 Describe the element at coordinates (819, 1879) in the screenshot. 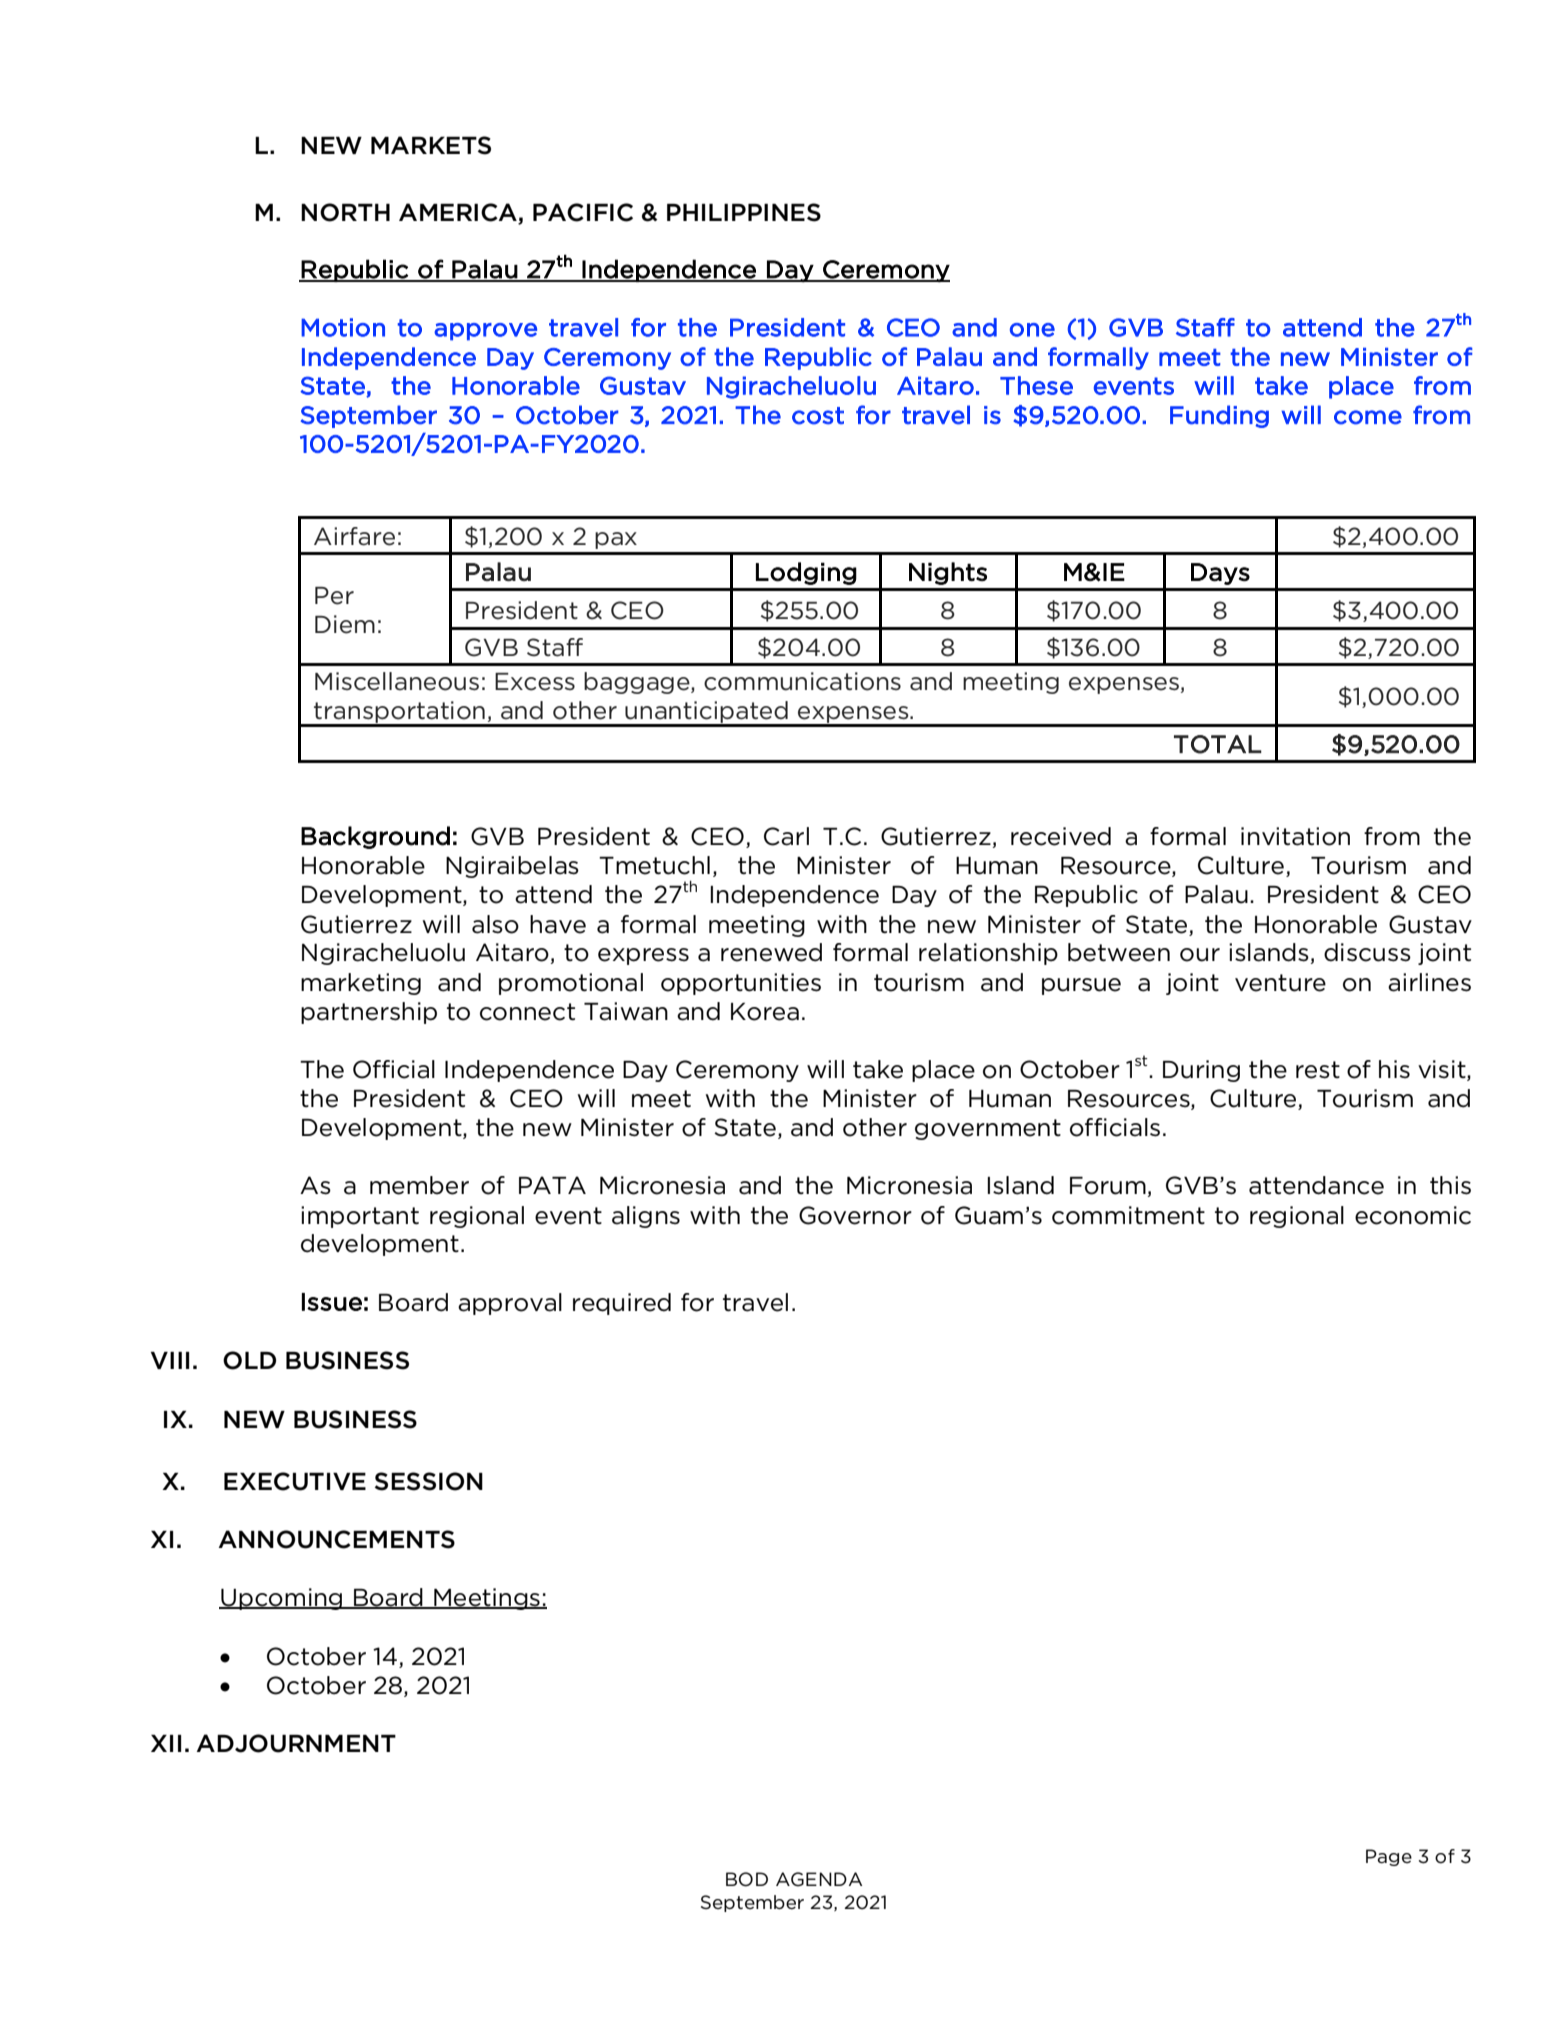

I see `AGENDA` at that location.
